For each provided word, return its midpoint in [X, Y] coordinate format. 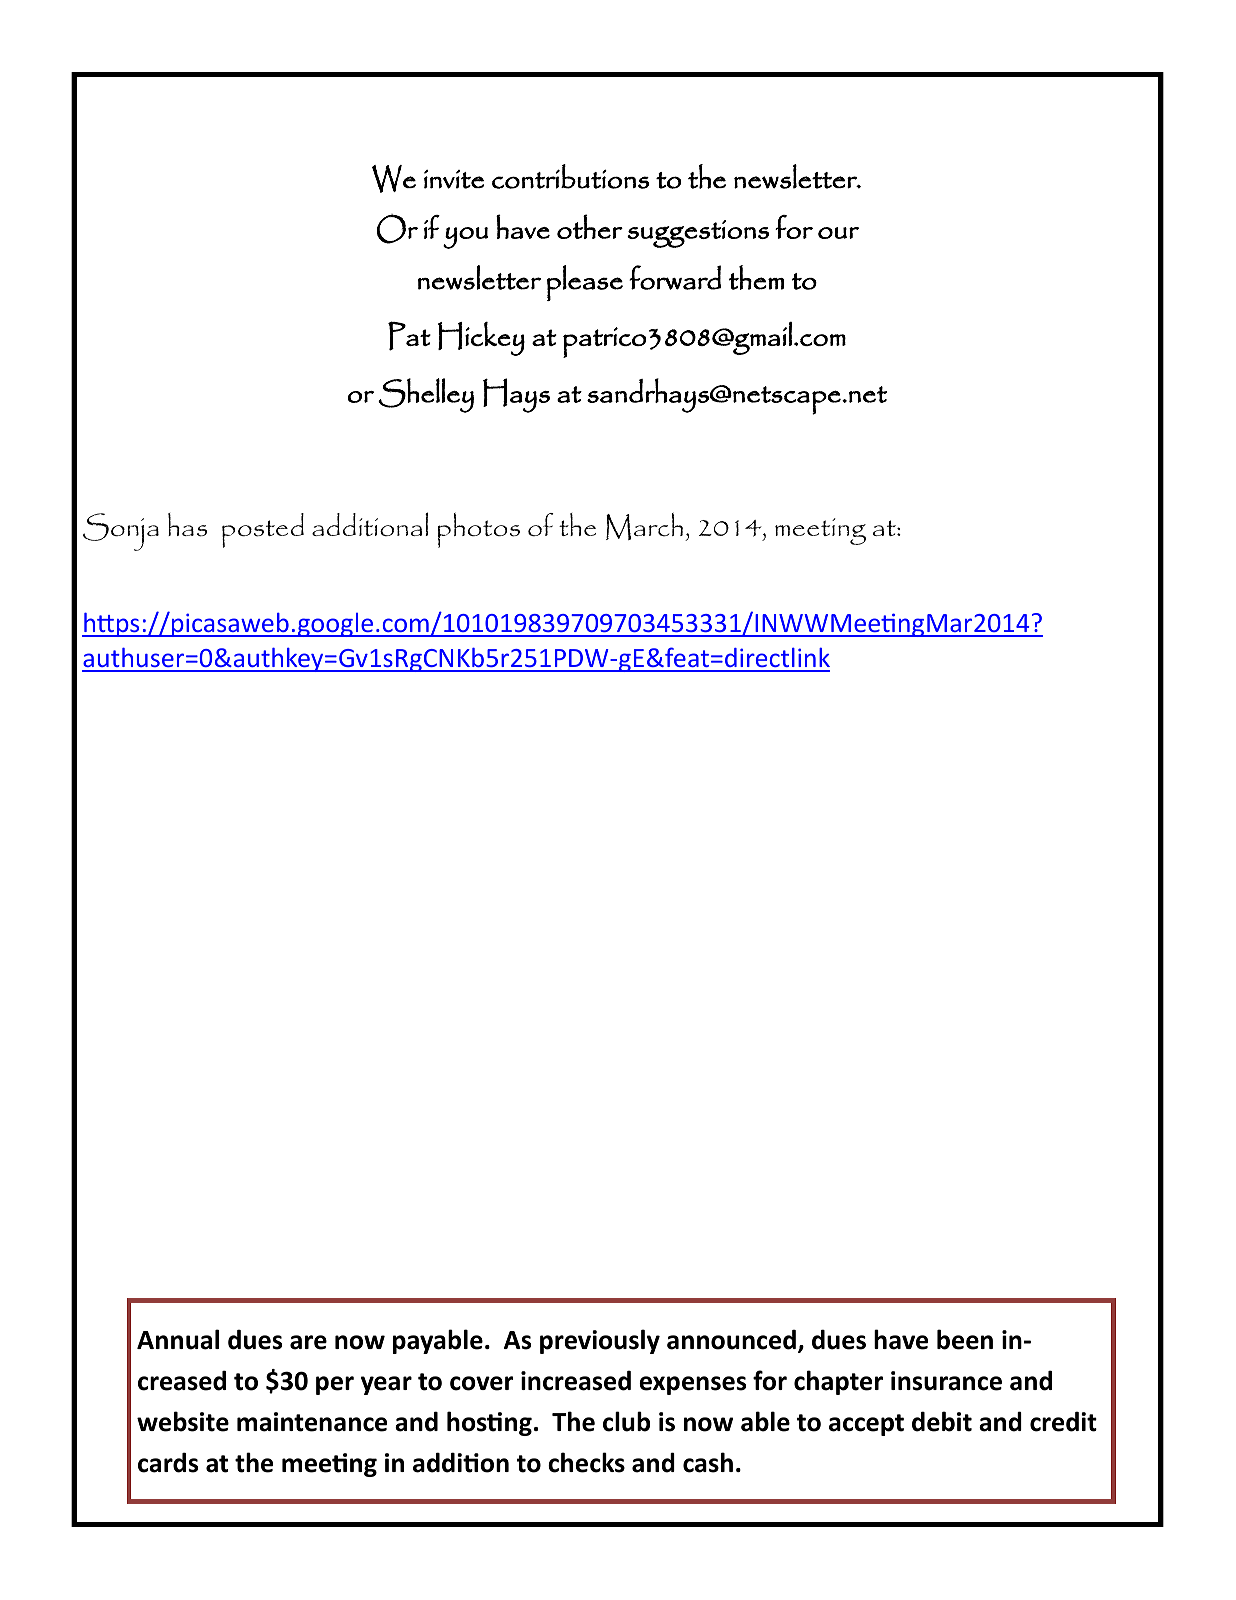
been [965, 1339]
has [187, 525]
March [644, 526]
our [838, 233]
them [756, 277]
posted [263, 530]
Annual [178, 1339]
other [590, 226]
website [183, 1421]
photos [479, 530]
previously [600, 1341]
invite [454, 179]
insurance [946, 1381]
